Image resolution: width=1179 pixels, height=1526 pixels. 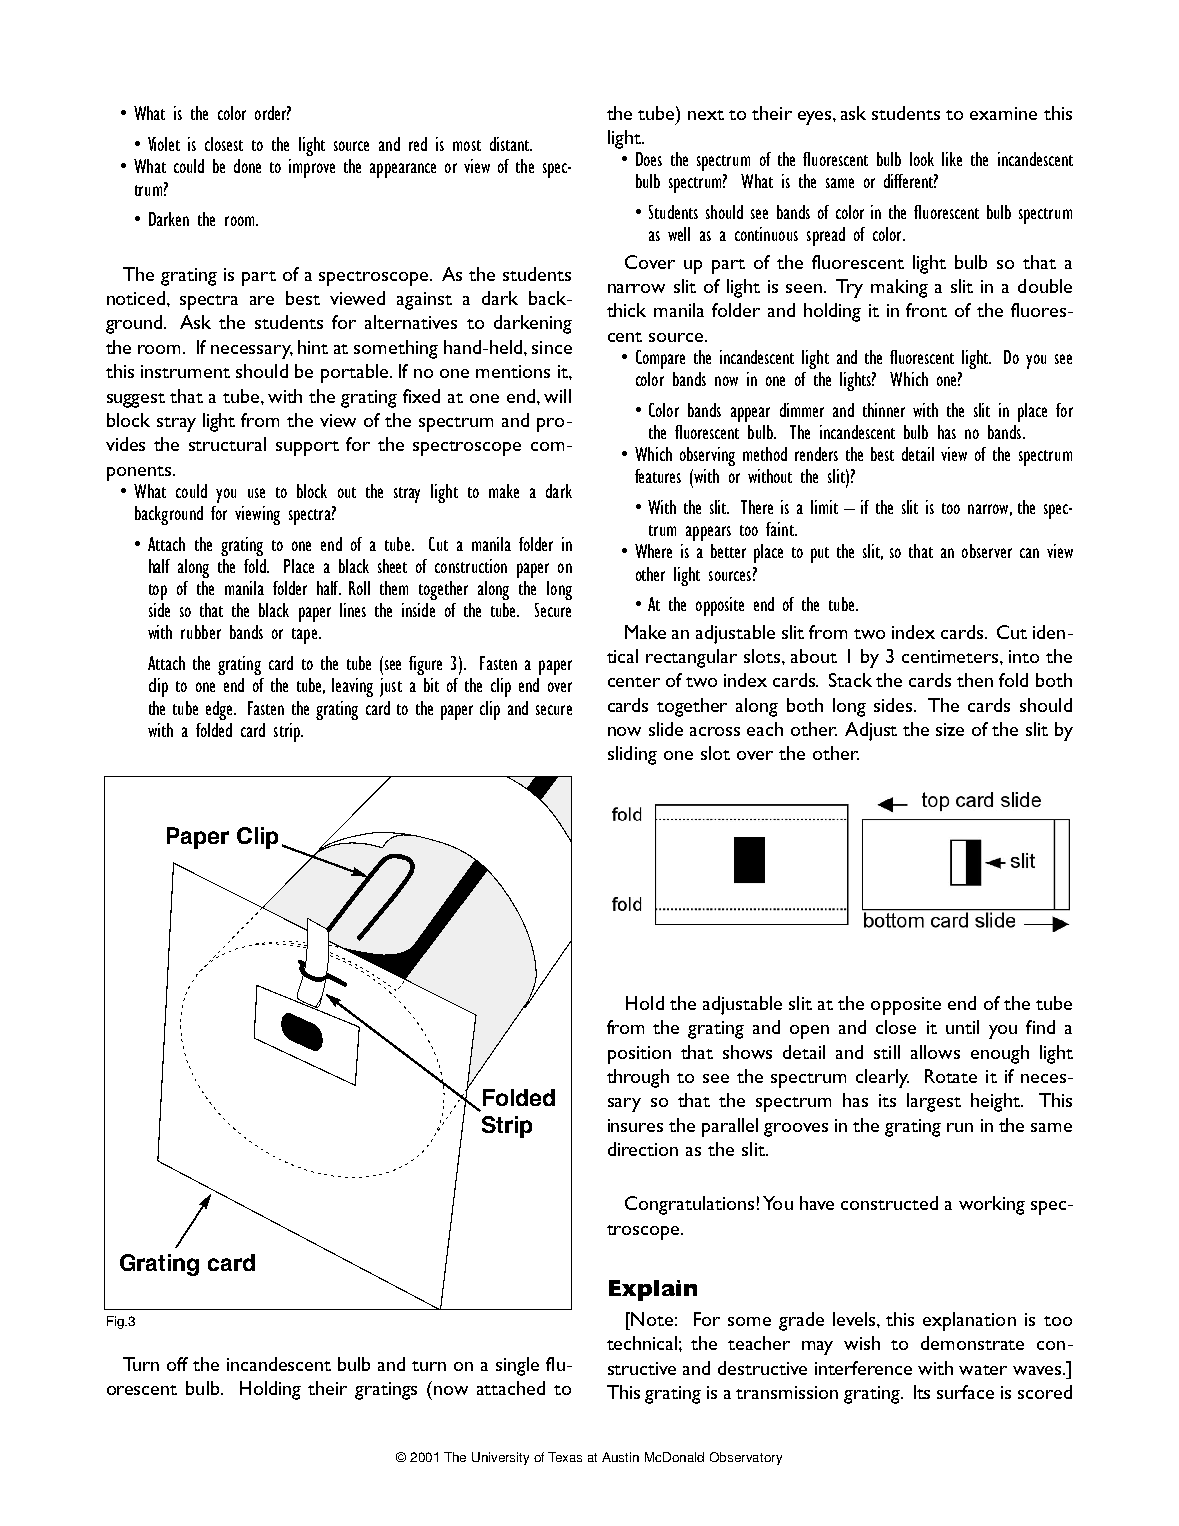 I want to click on rubber, so click(x=201, y=632).
